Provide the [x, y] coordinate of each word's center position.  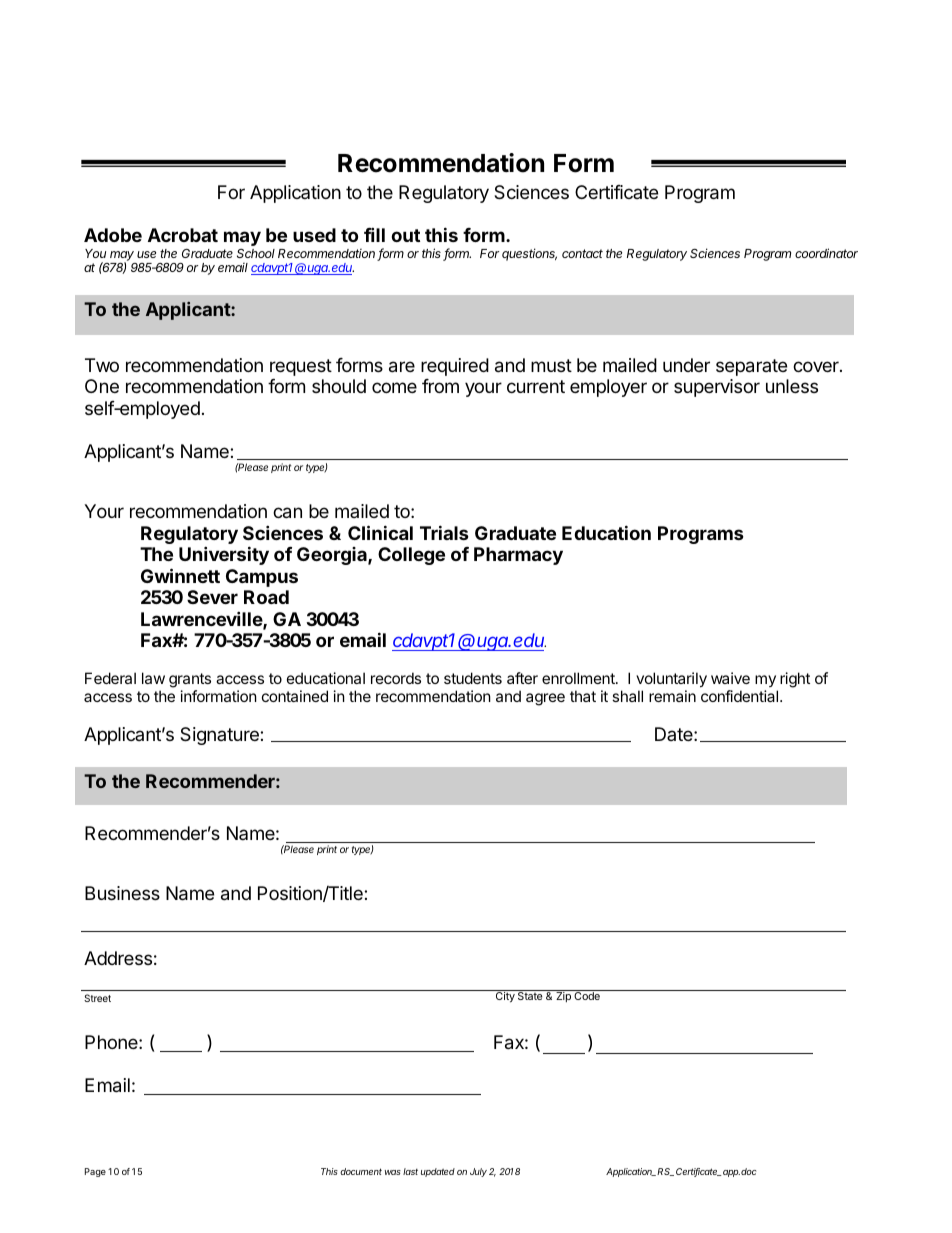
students [473, 678]
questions [529, 254]
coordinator [826, 253]
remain [672, 696]
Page [95, 1172]
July [478, 1172]
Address [118, 958]
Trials [444, 532]
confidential [741, 696]
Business [122, 893]
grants [190, 680]
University [224, 555]
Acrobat [183, 235]
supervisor [717, 388]
